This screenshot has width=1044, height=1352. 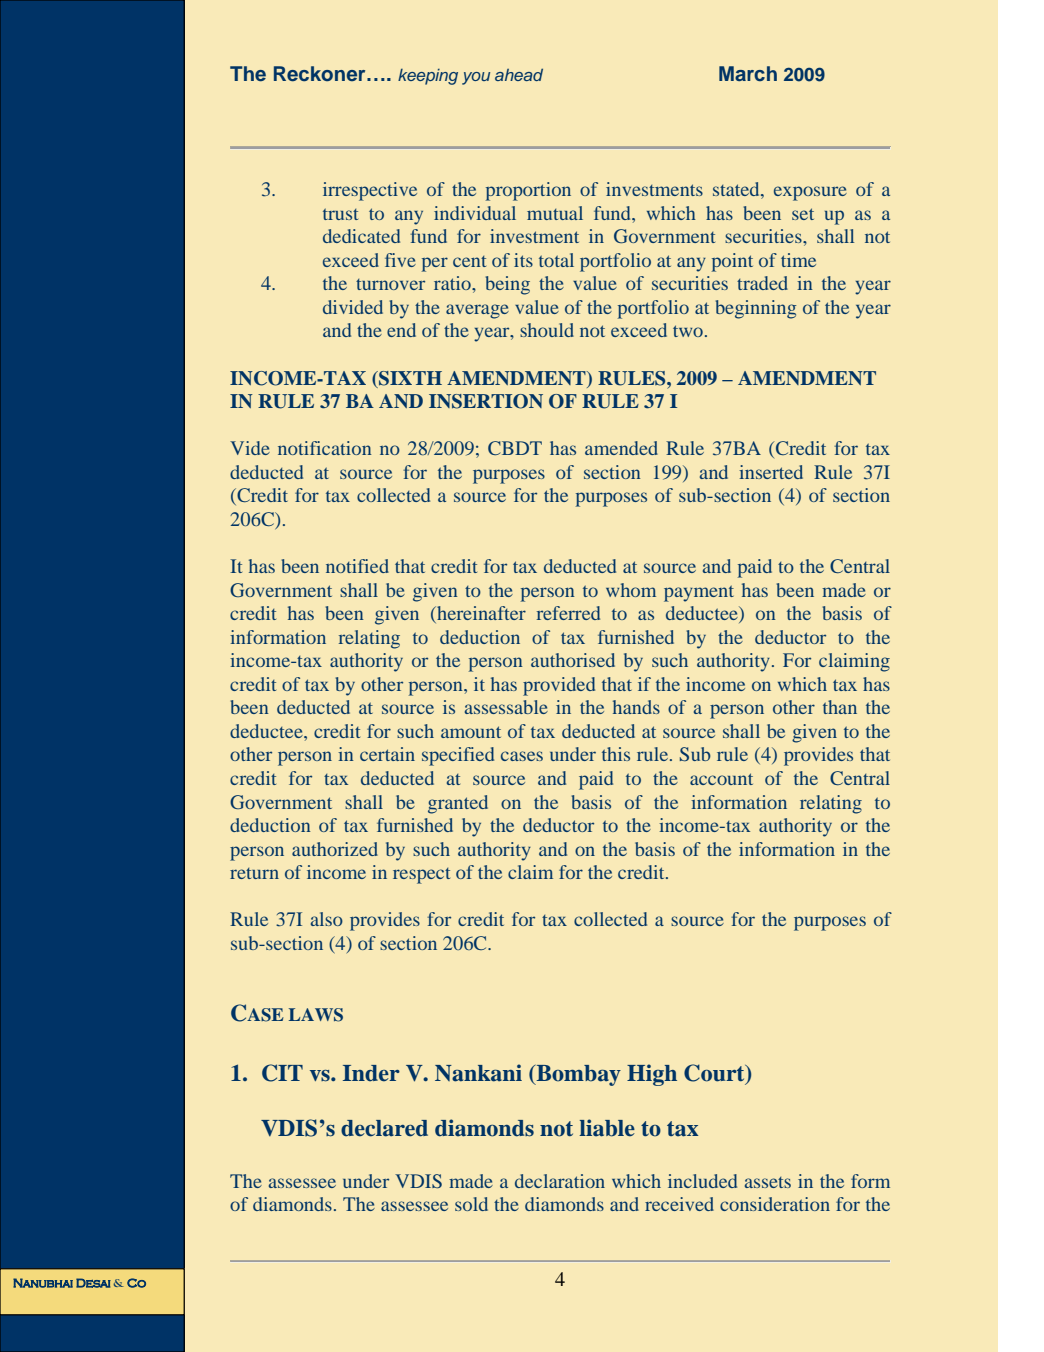 I want to click on account, so click(x=721, y=779).
